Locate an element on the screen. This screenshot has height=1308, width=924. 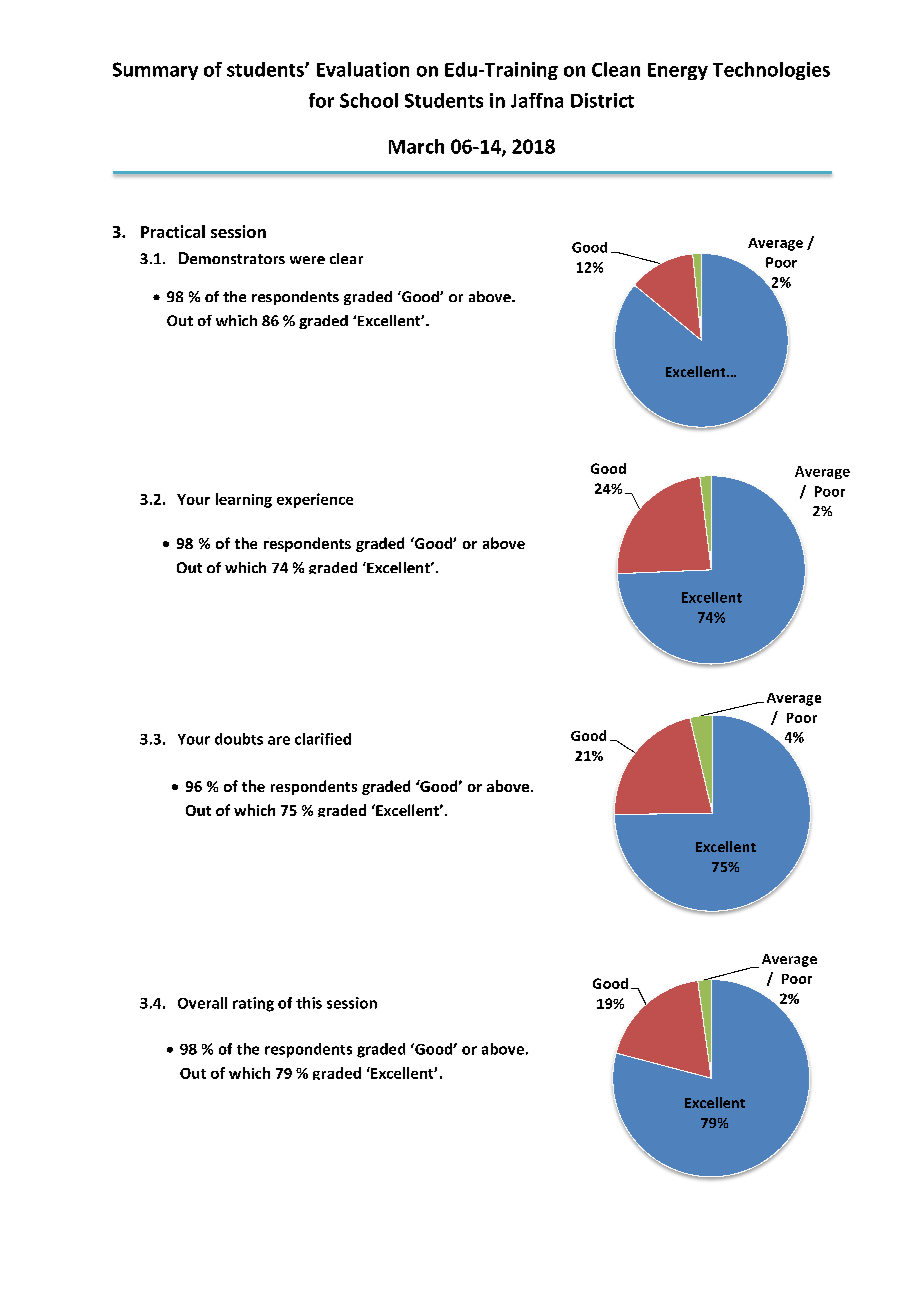
this is located at coordinates (309, 1003).
